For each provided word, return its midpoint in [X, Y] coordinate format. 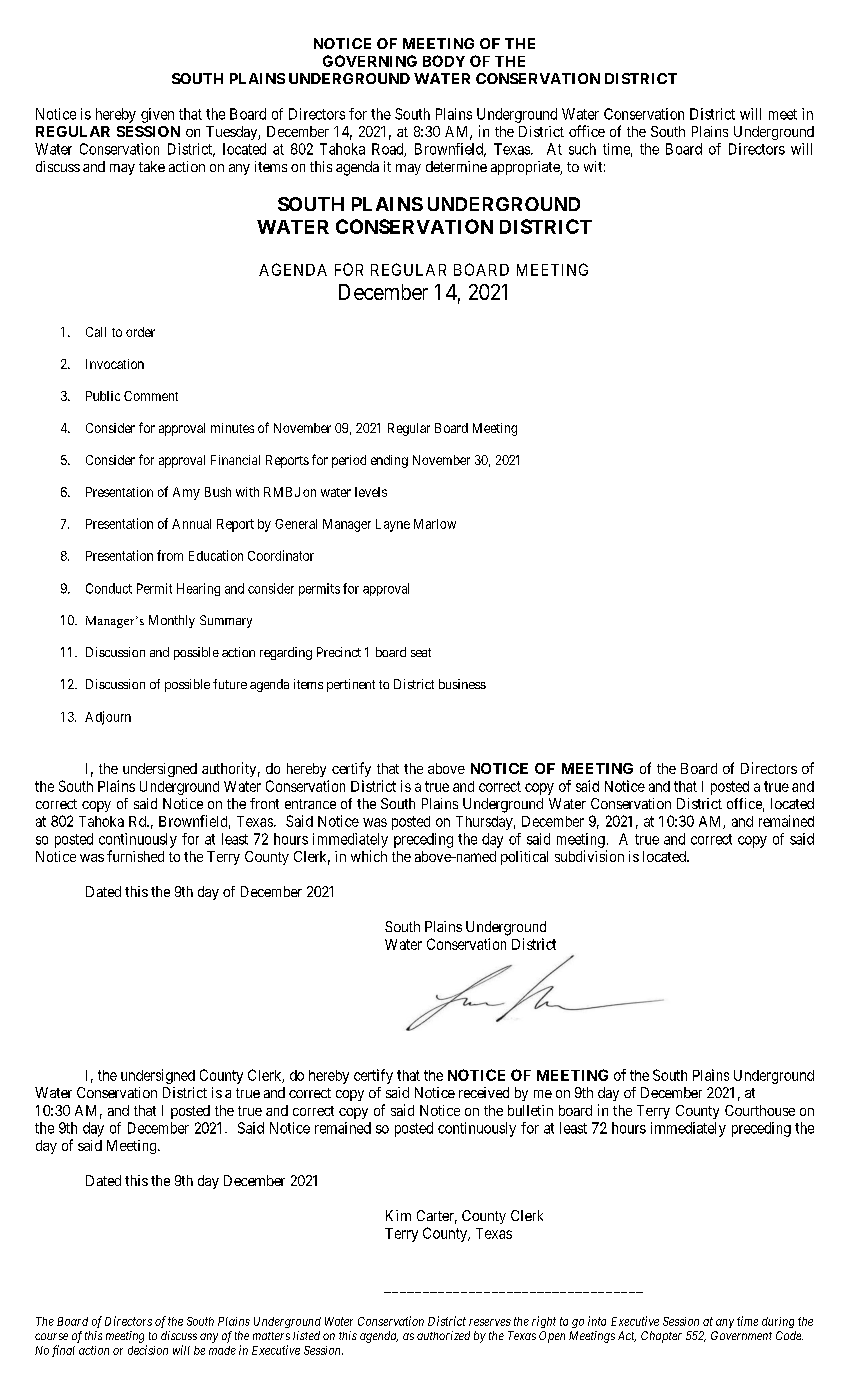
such [582, 149]
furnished [135, 856]
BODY [444, 61]
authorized [443, 1335]
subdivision [589, 856]
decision [148, 1350]
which [369, 856]
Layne [393, 525]
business [462, 684]
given [157, 115]
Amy [186, 493]
